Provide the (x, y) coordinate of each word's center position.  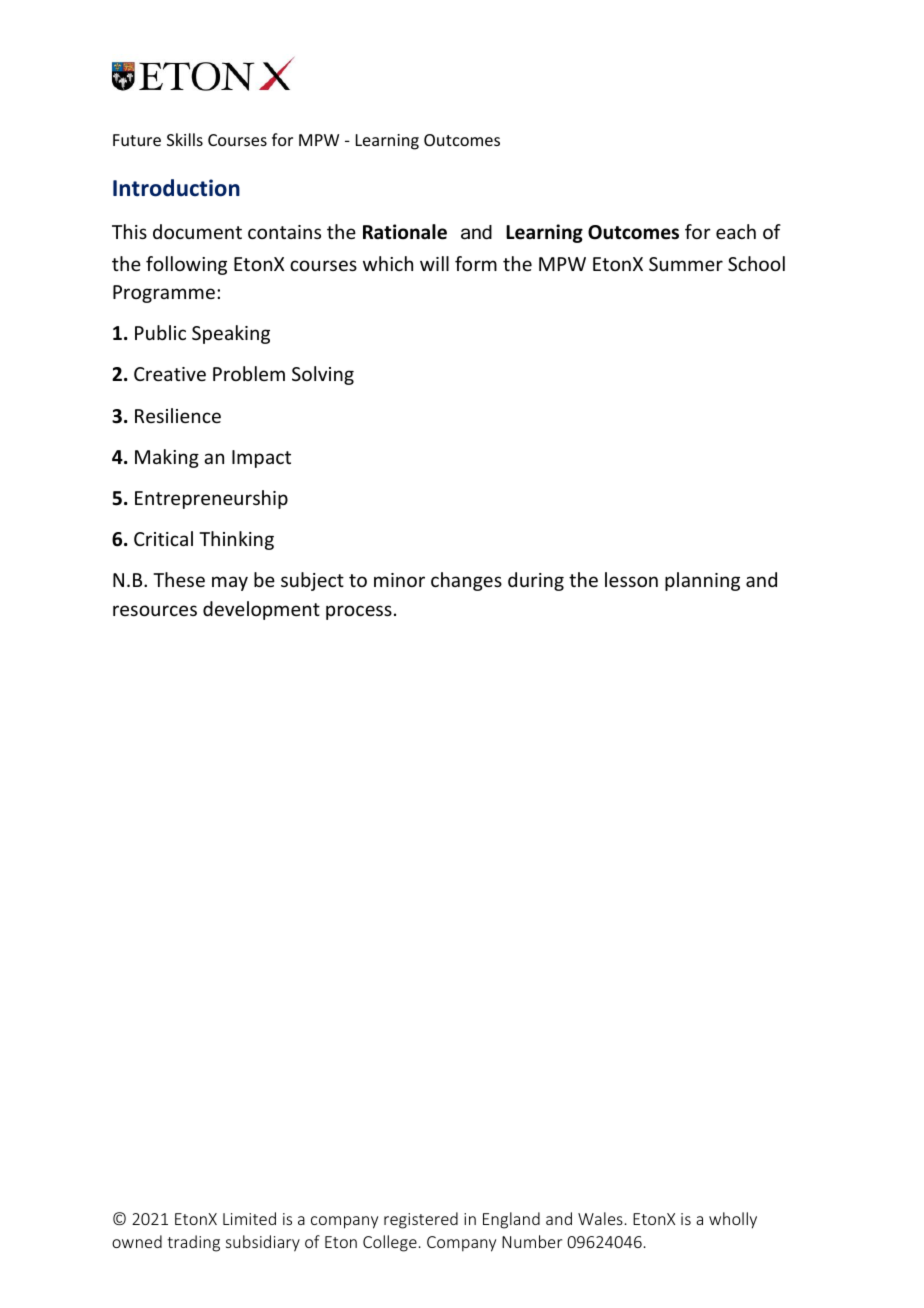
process (359, 612)
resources (155, 610)
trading (193, 1243)
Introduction (176, 188)
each (736, 231)
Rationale (405, 232)
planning (702, 581)
